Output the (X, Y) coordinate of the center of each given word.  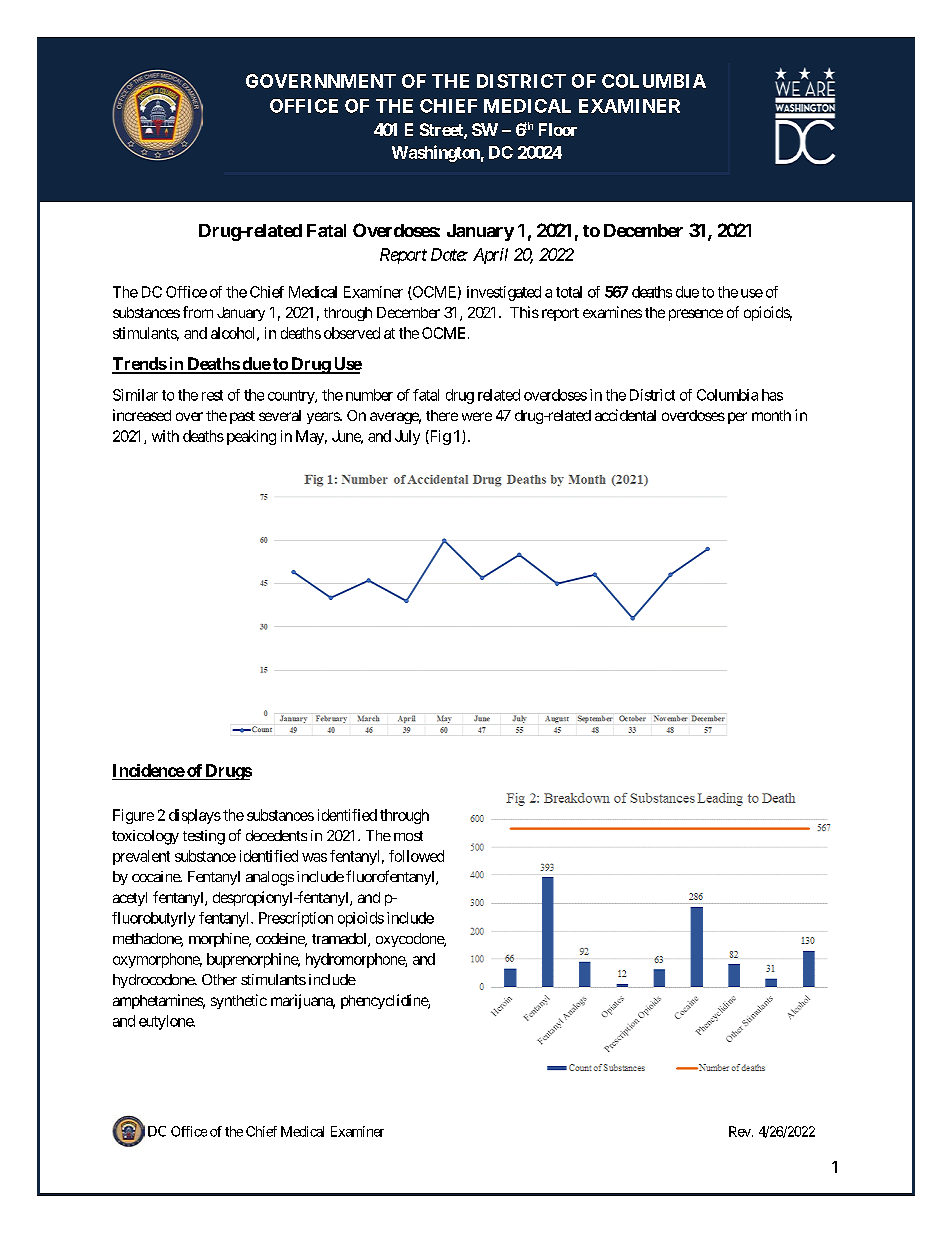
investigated (504, 293)
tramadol (340, 940)
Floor (558, 129)
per (737, 418)
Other (219, 979)
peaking (251, 437)
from (198, 312)
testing (204, 837)
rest (212, 395)
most (408, 836)
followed (416, 856)
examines (612, 312)
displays (195, 816)
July (407, 437)
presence (696, 315)
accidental (625, 415)
